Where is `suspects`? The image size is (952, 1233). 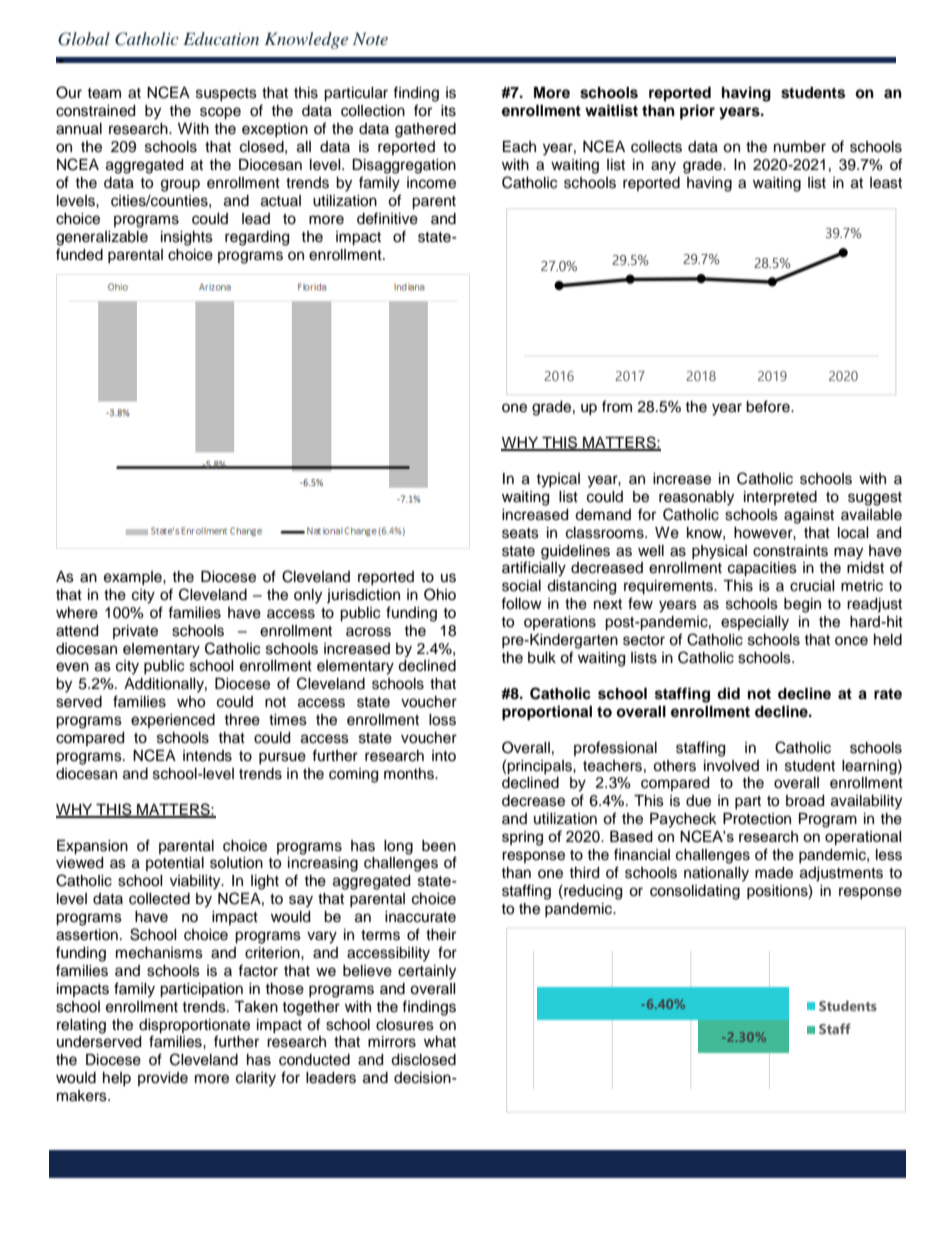 suspects is located at coordinates (226, 94).
